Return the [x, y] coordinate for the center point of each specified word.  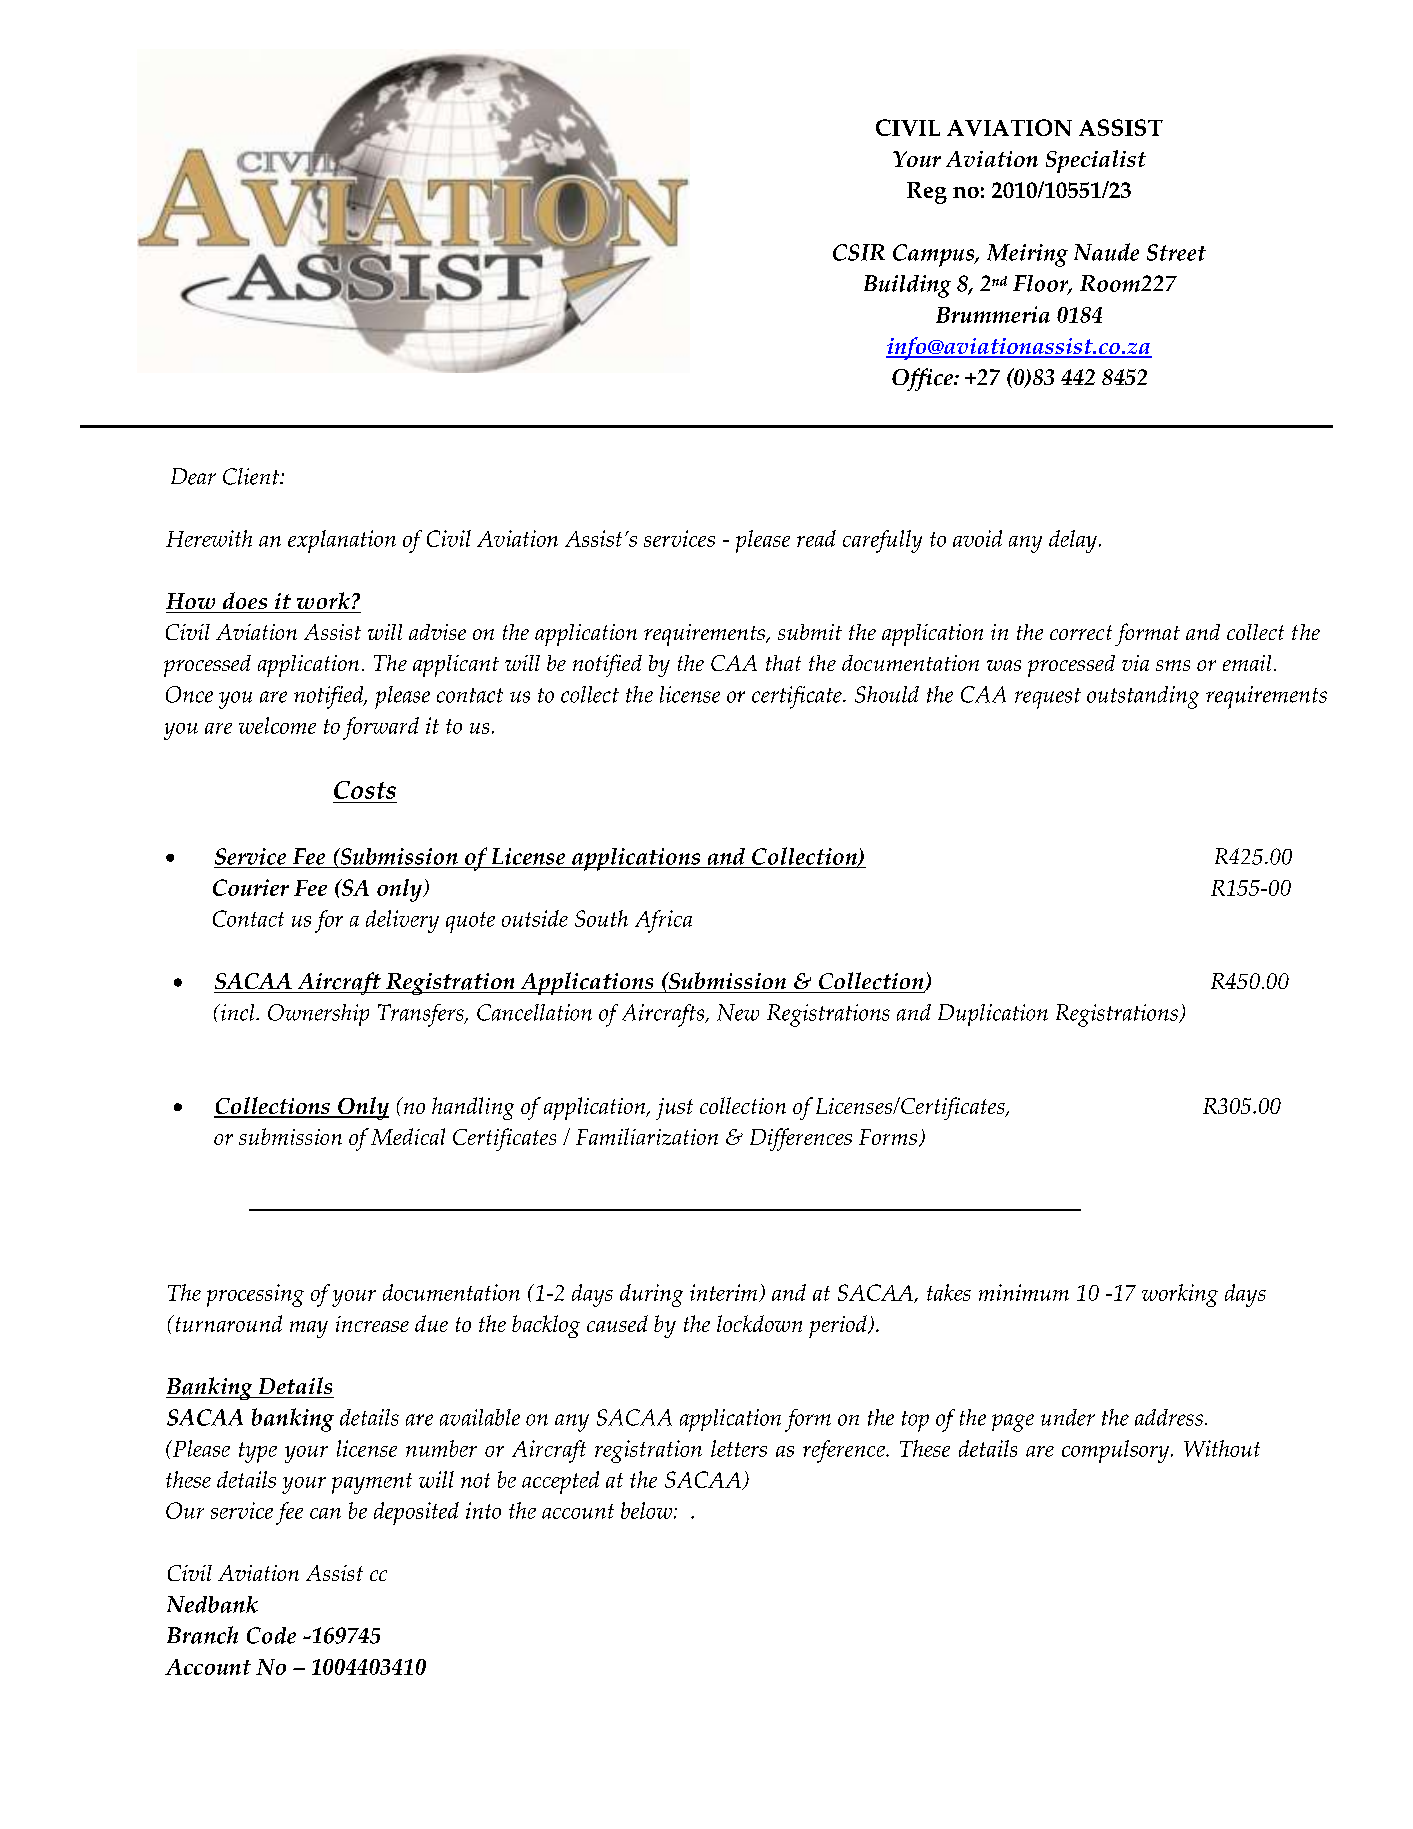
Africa [663, 921]
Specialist [1096, 161]
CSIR [859, 252]
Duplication [993, 1015]
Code [271, 1635]
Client [252, 476]
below [648, 1510]
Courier [251, 887]
